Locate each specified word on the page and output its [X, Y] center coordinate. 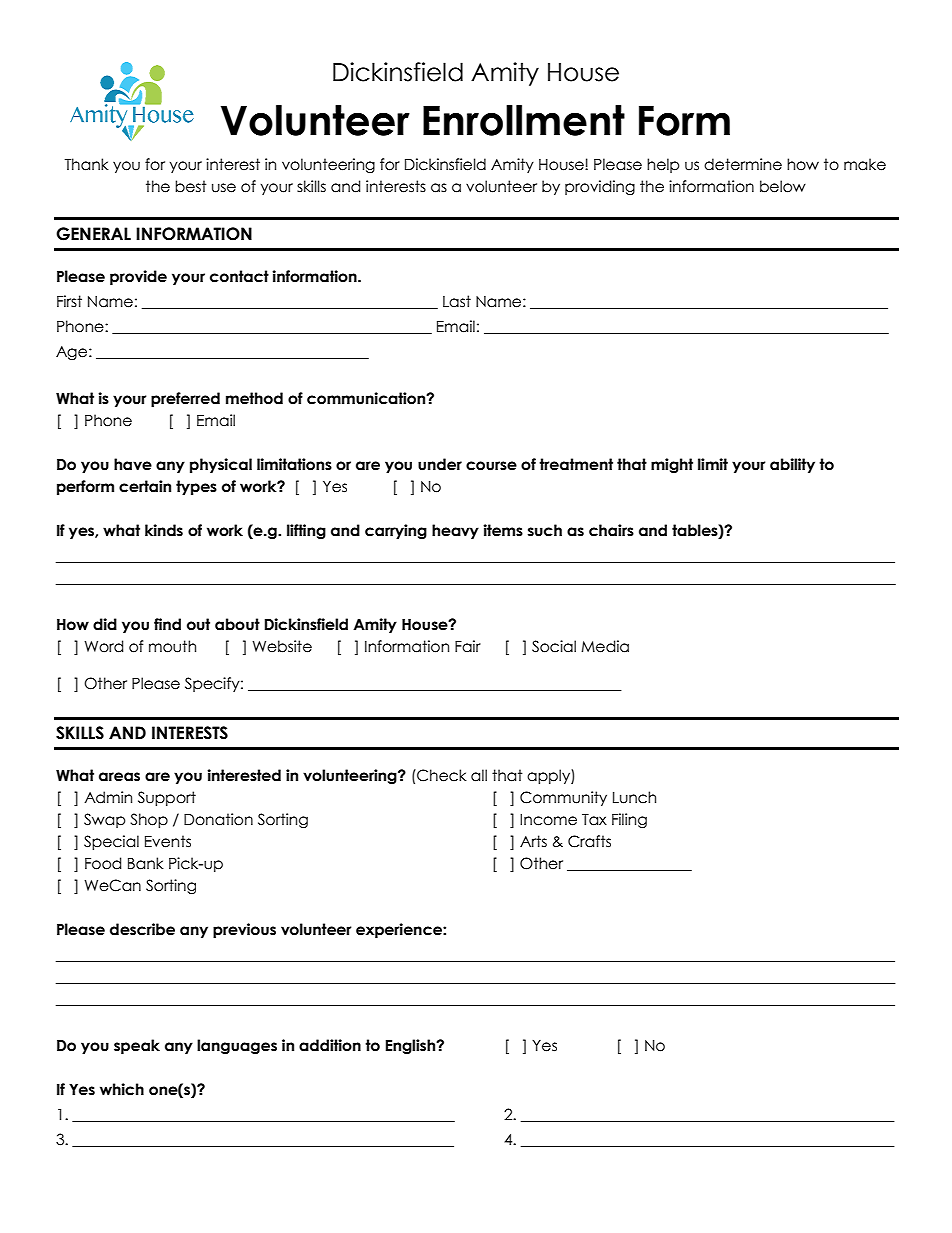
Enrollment [524, 120]
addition [330, 1045]
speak [137, 1046]
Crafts [589, 841]
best [191, 186]
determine [743, 164]
